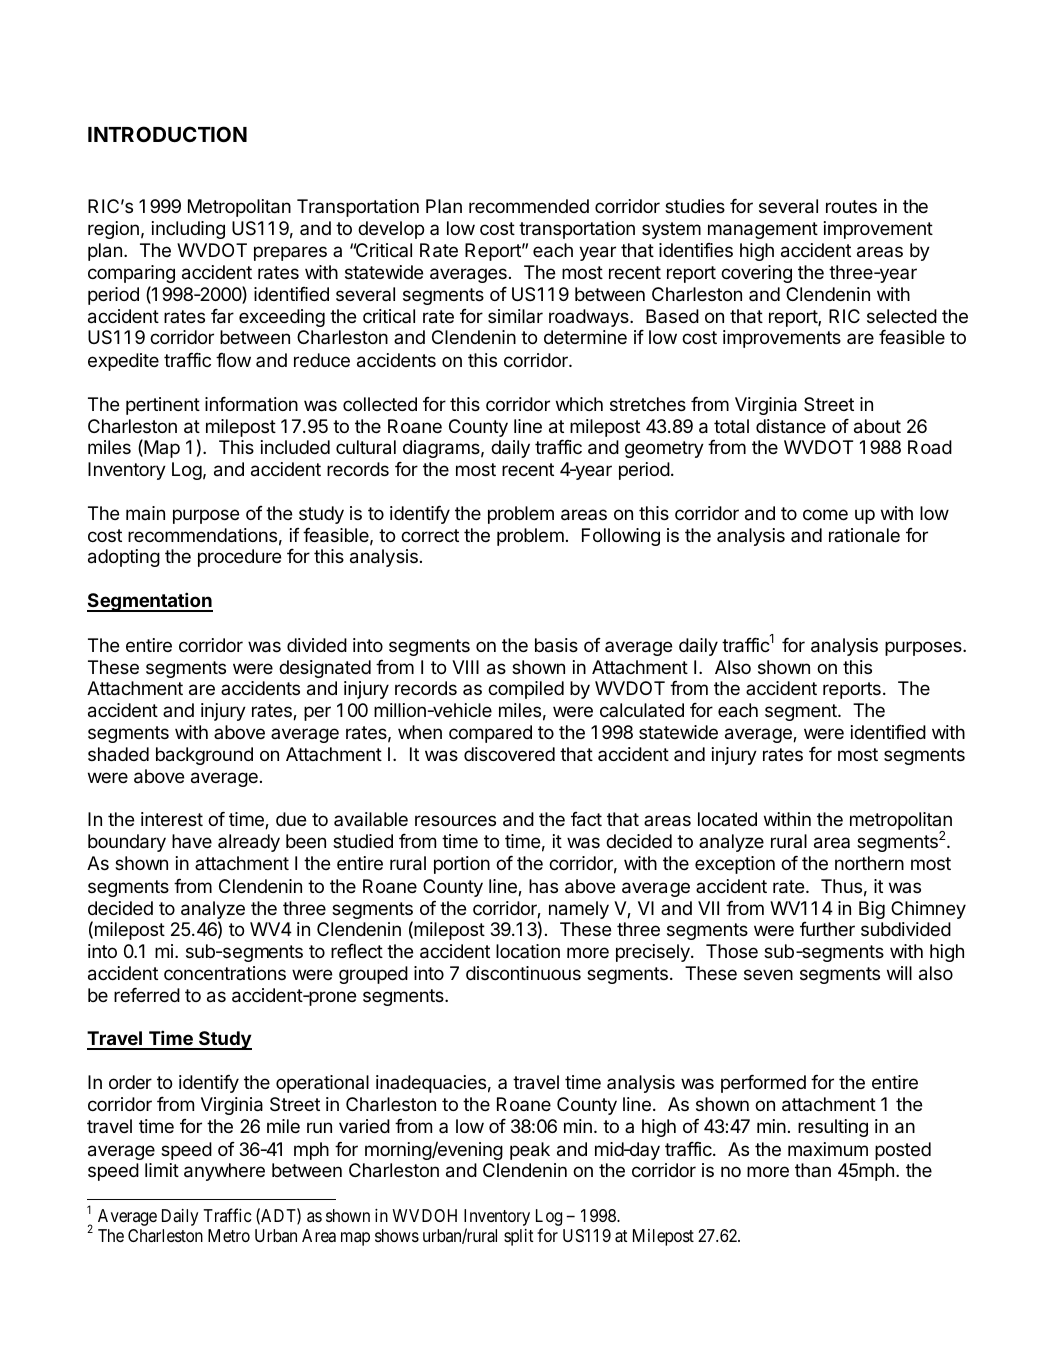  I want to click on INTRODUCTION, so click(167, 134).
